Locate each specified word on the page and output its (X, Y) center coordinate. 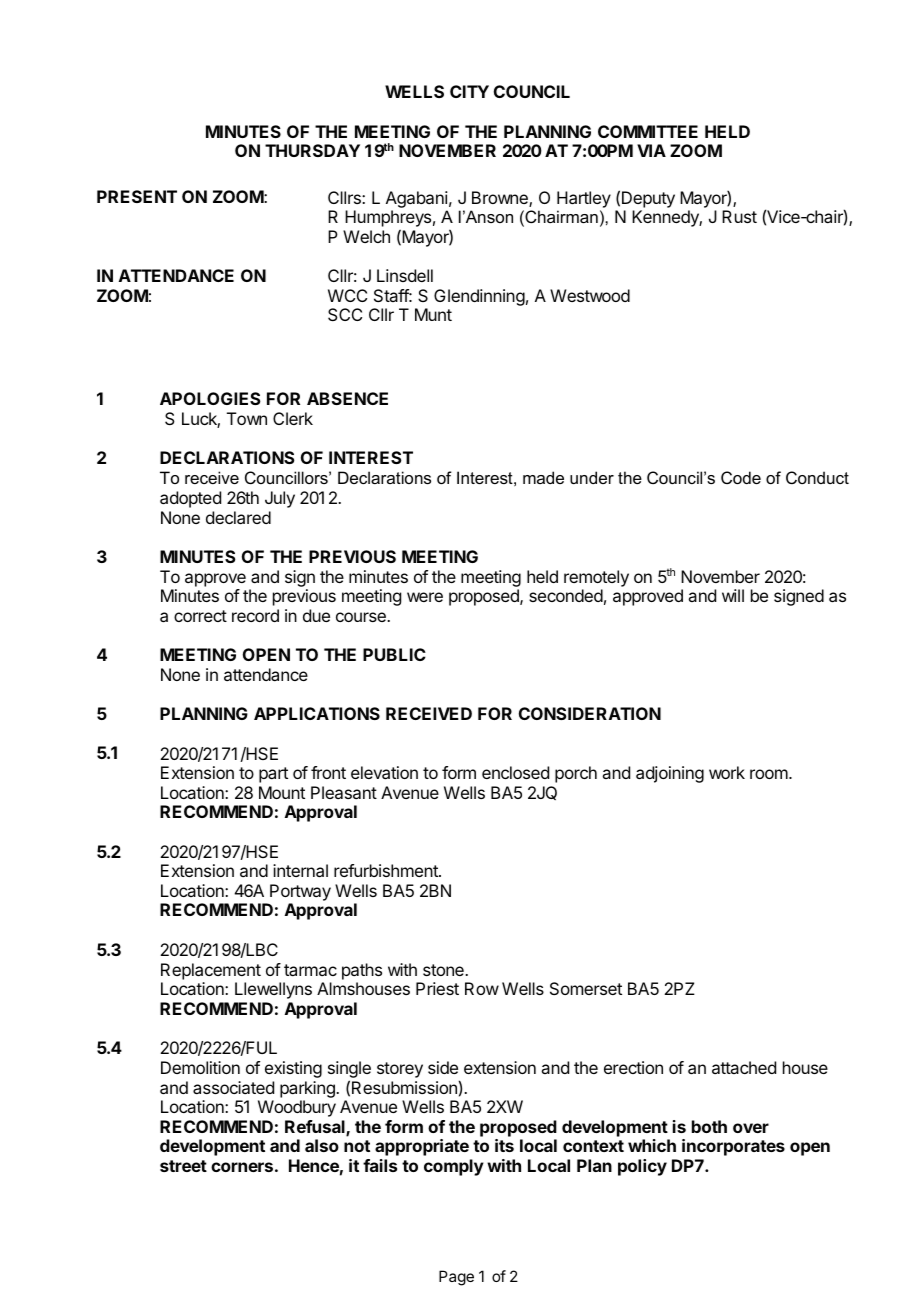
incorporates (733, 1147)
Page (456, 1278)
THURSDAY (312, 150)
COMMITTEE (648, 131)
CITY (469, 91)
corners (242, 1167)
